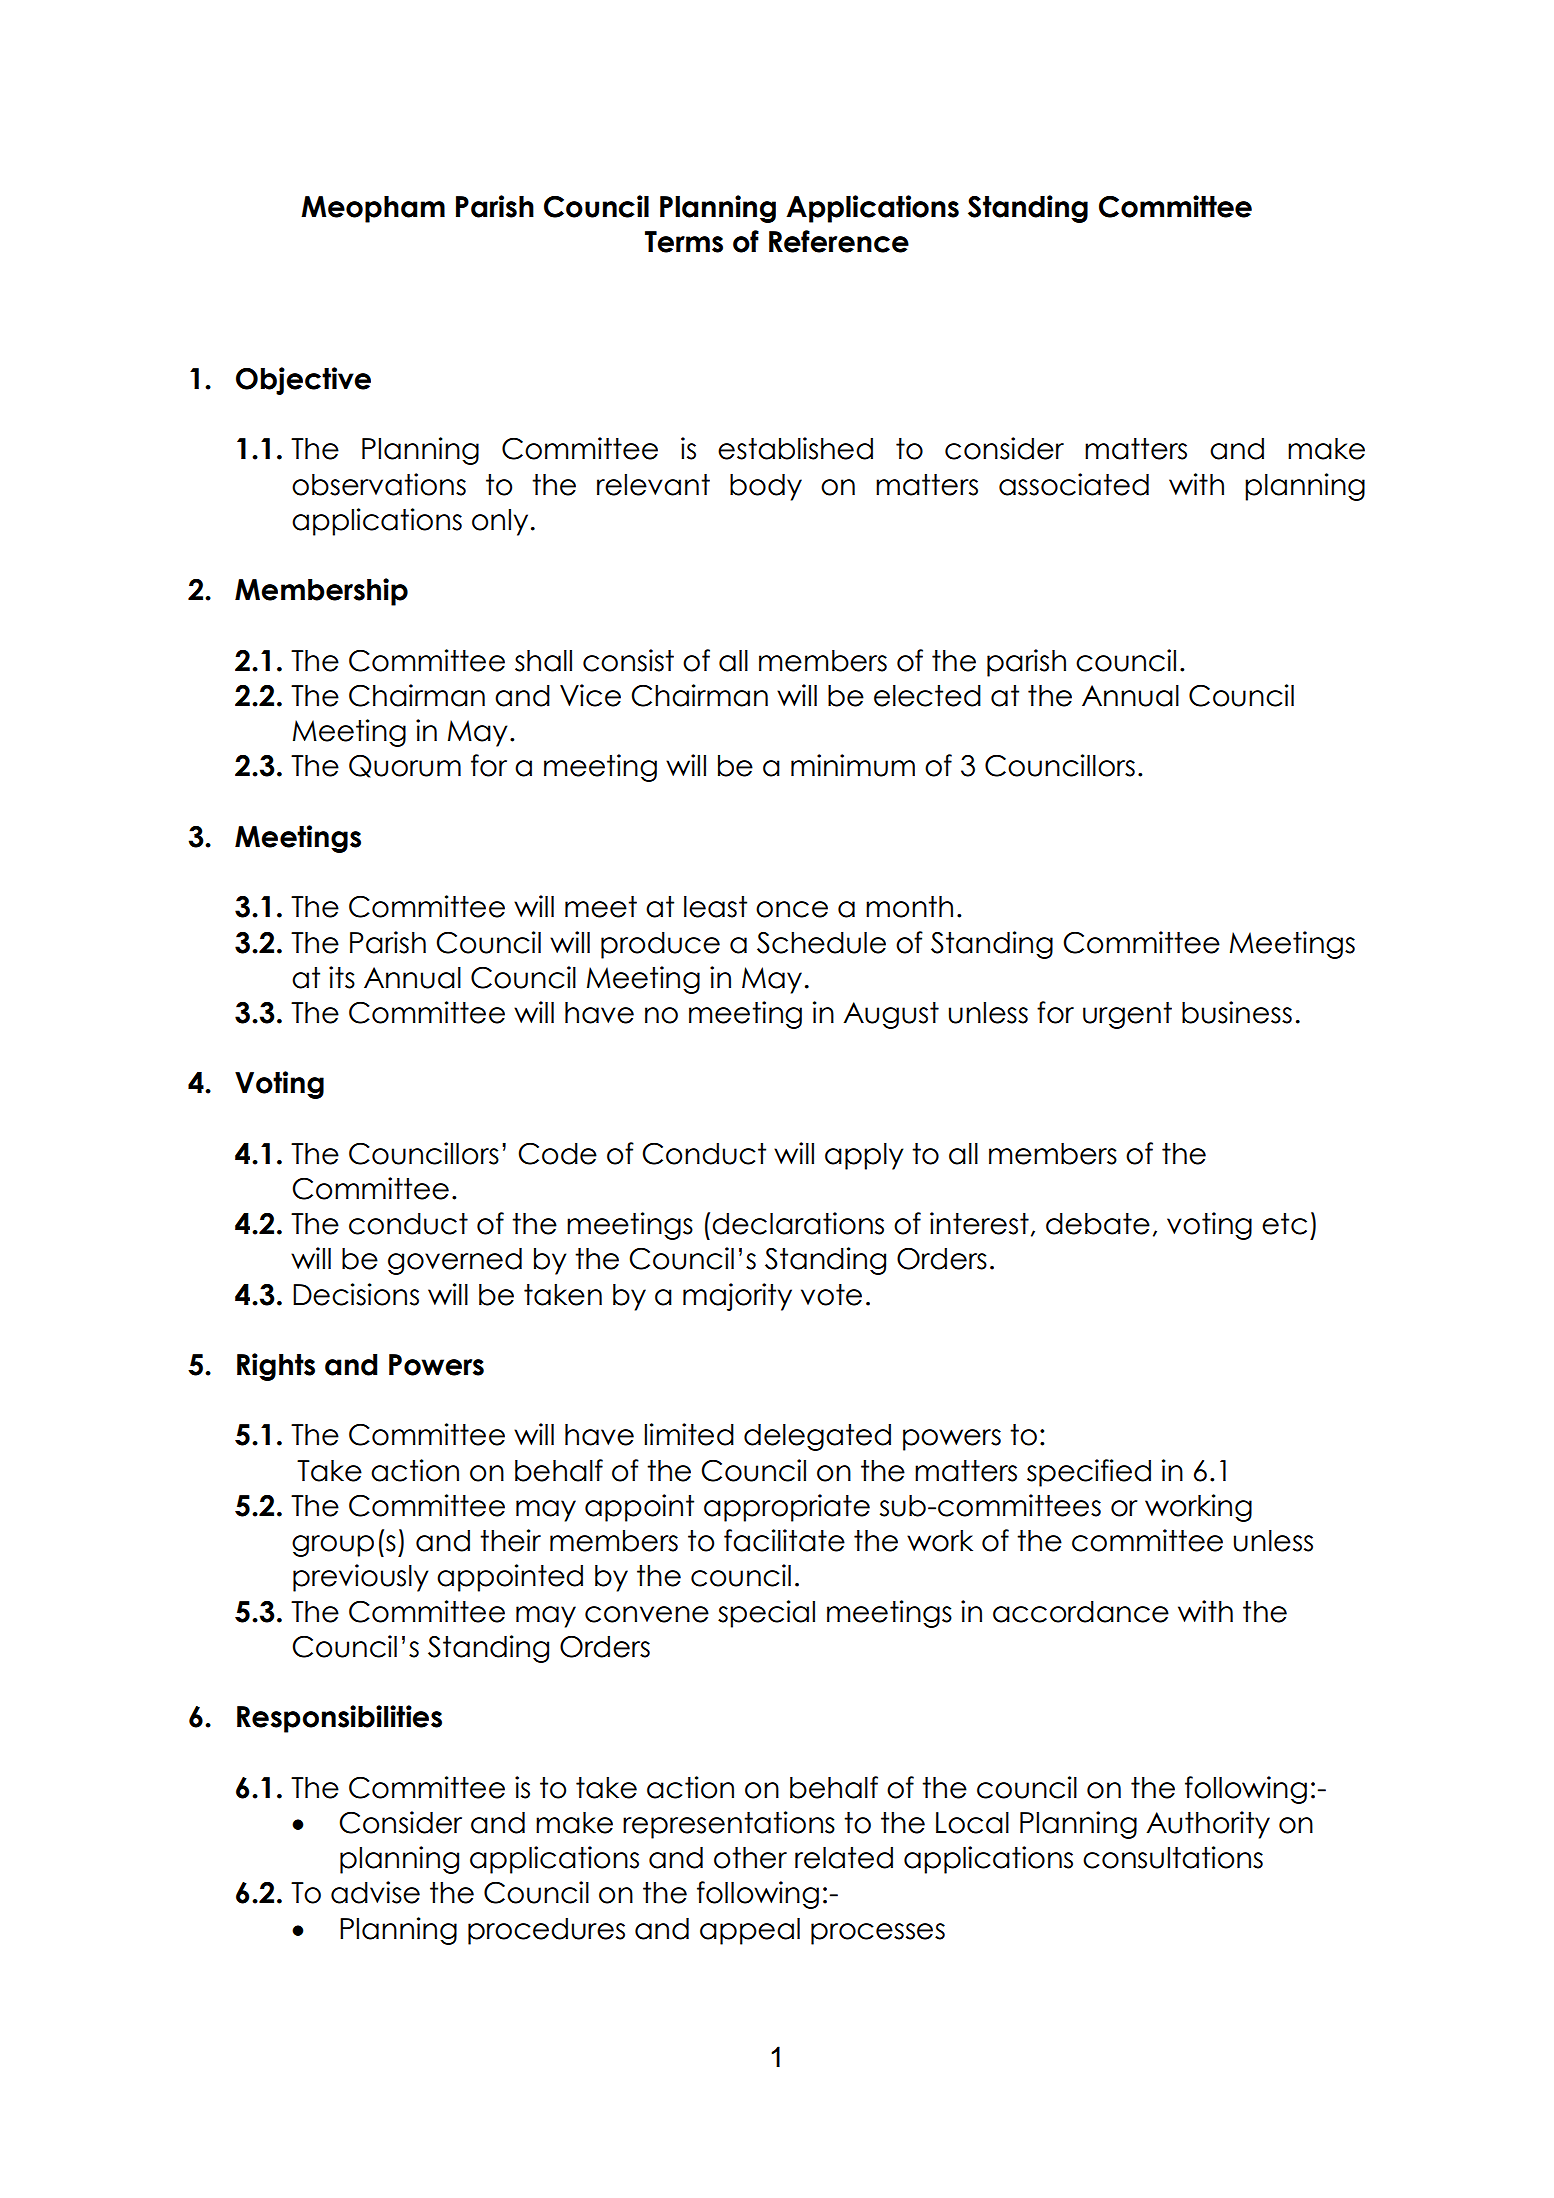 This image has width=1554, height=2198. What do you see at coordinates (864, 1156) in the image?
I see `apply` at bounding box center [864, 1156].
